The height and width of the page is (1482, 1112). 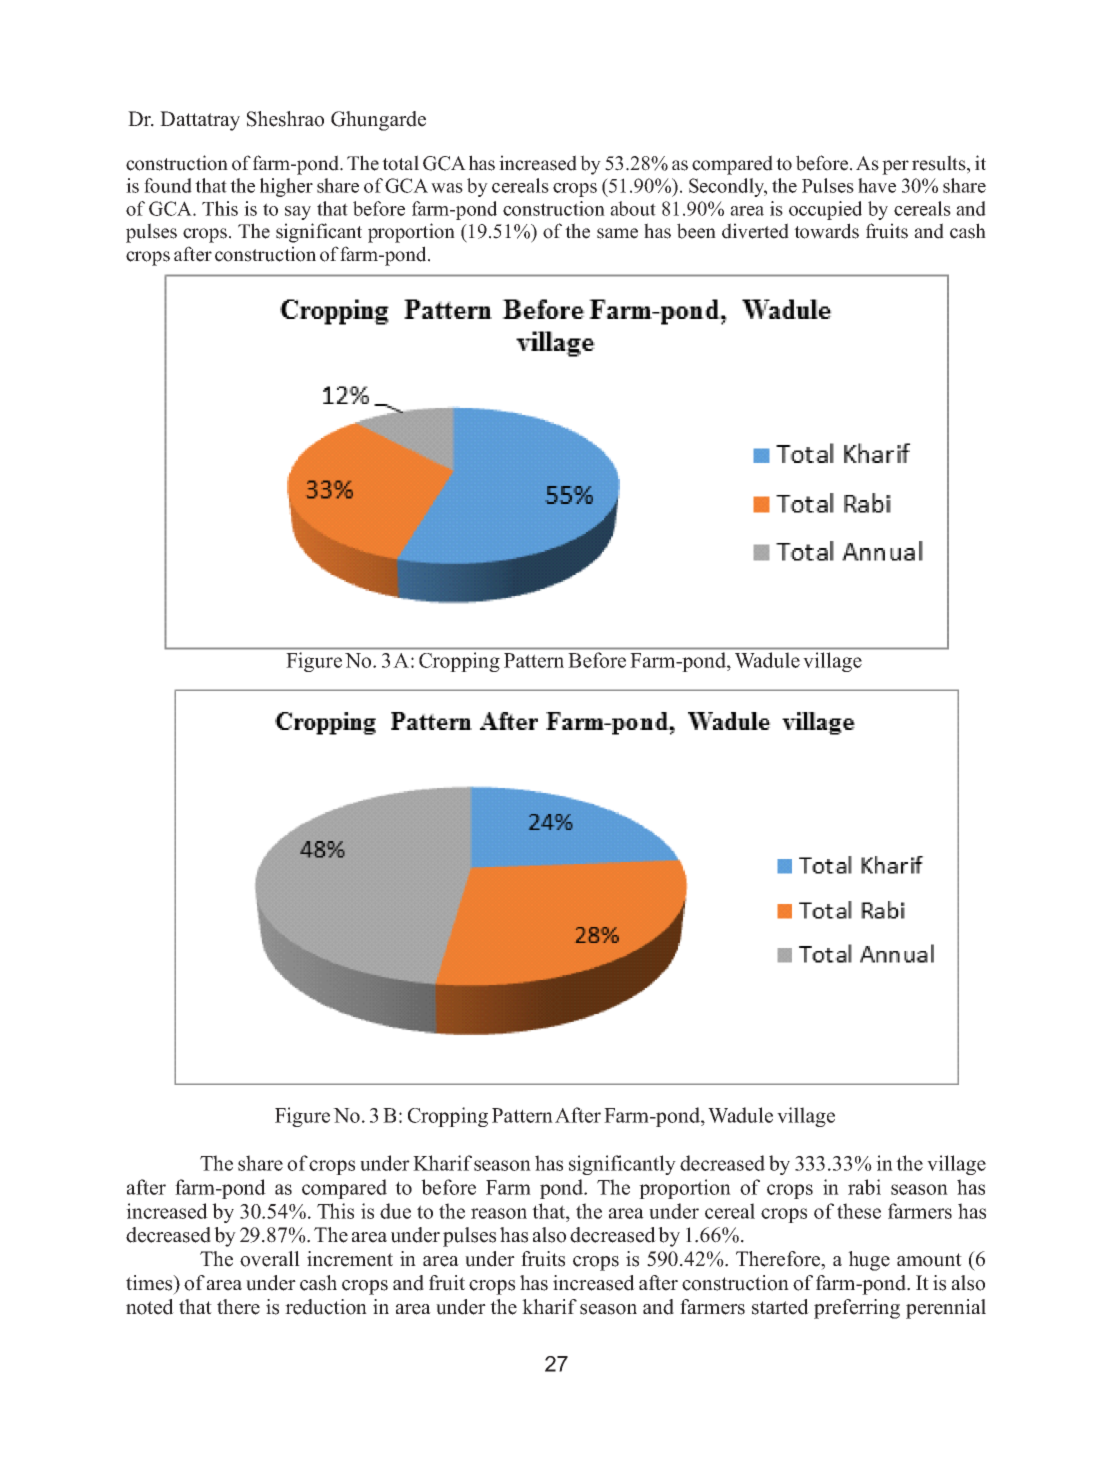 I want to click on occupied, so click(x=825, y=210).
